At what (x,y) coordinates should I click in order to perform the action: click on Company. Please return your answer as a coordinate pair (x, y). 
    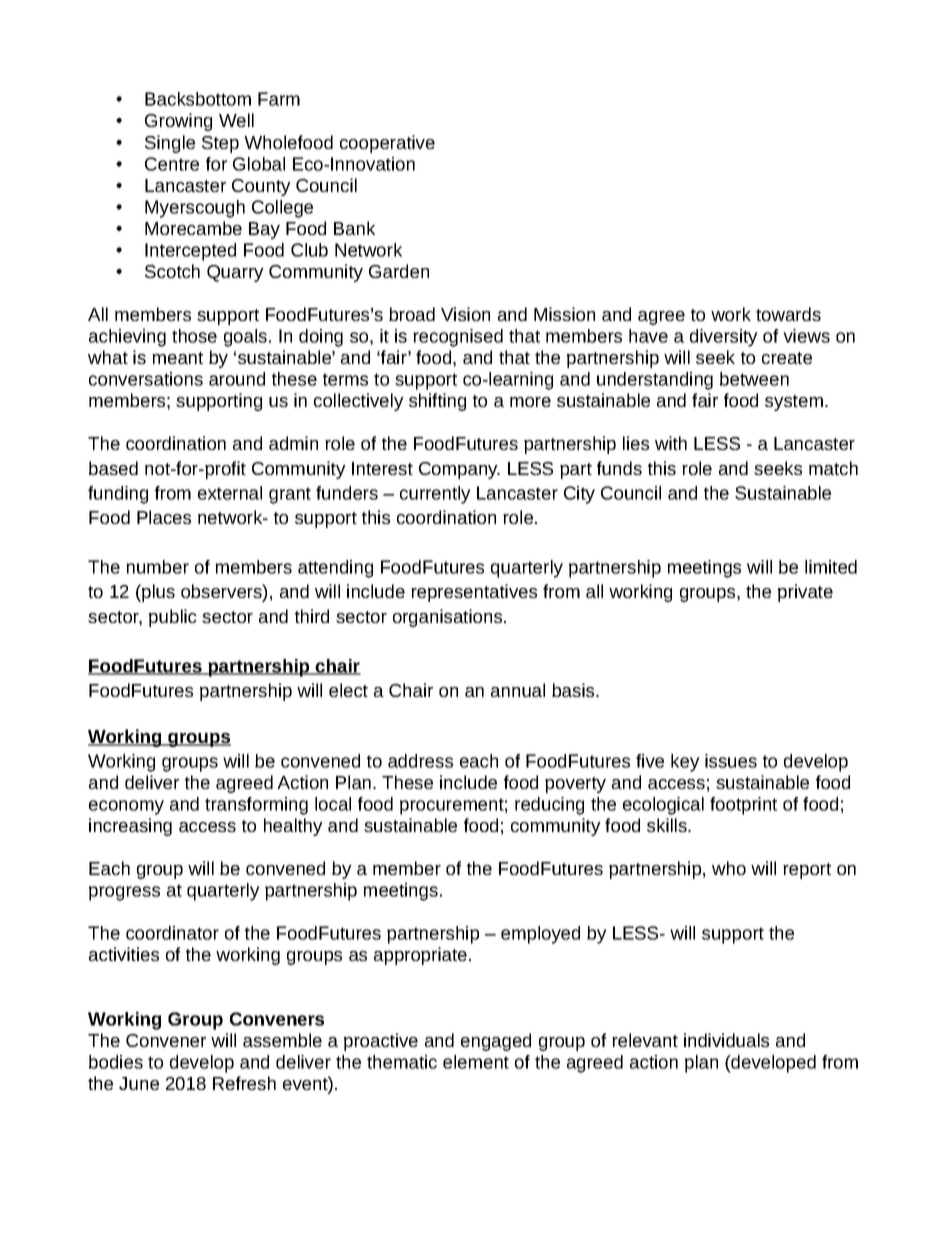
    Looking at the image, I should click on (459, 470).
